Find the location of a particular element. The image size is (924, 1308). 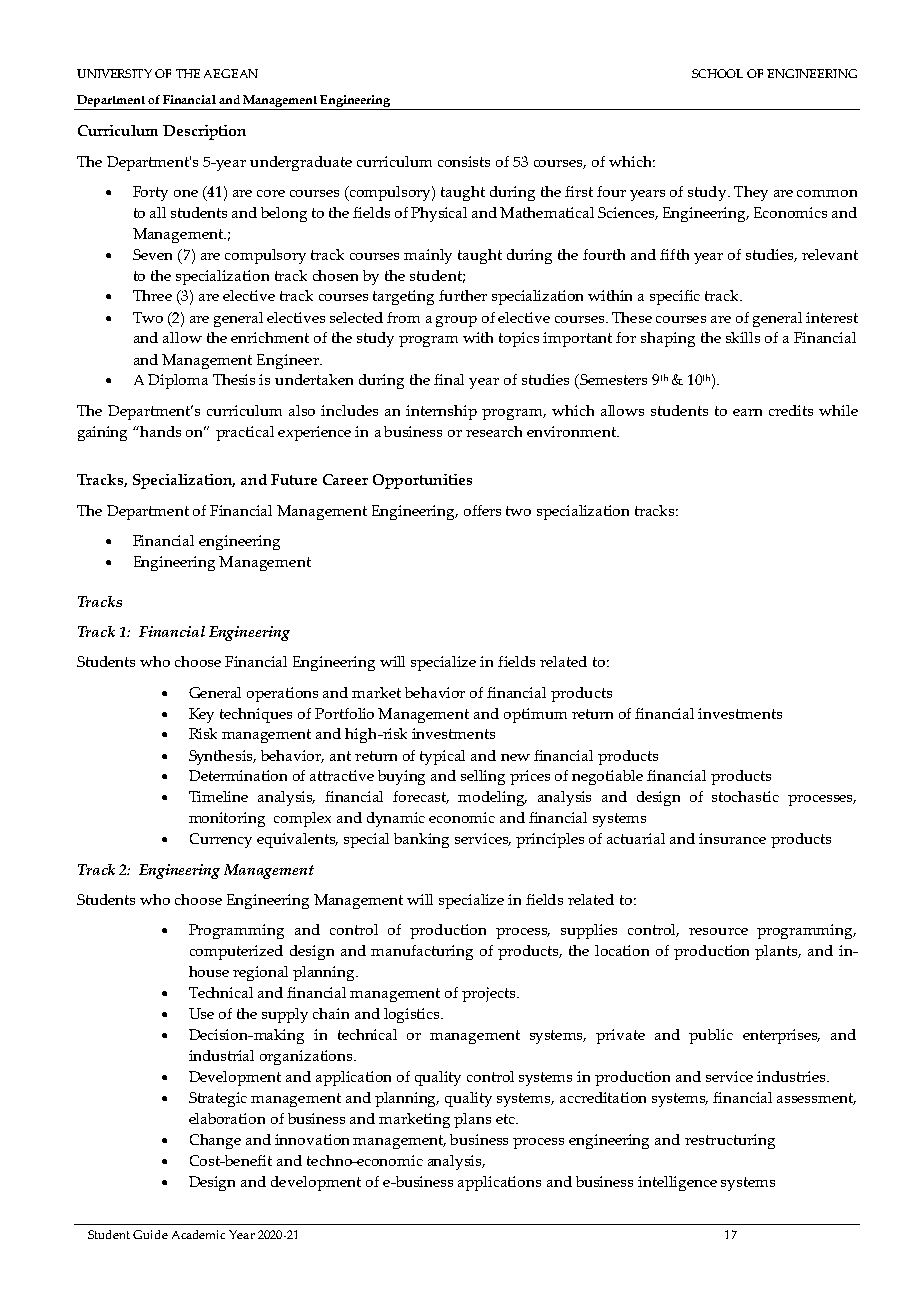

Description is located at coordinates (204, 132).
